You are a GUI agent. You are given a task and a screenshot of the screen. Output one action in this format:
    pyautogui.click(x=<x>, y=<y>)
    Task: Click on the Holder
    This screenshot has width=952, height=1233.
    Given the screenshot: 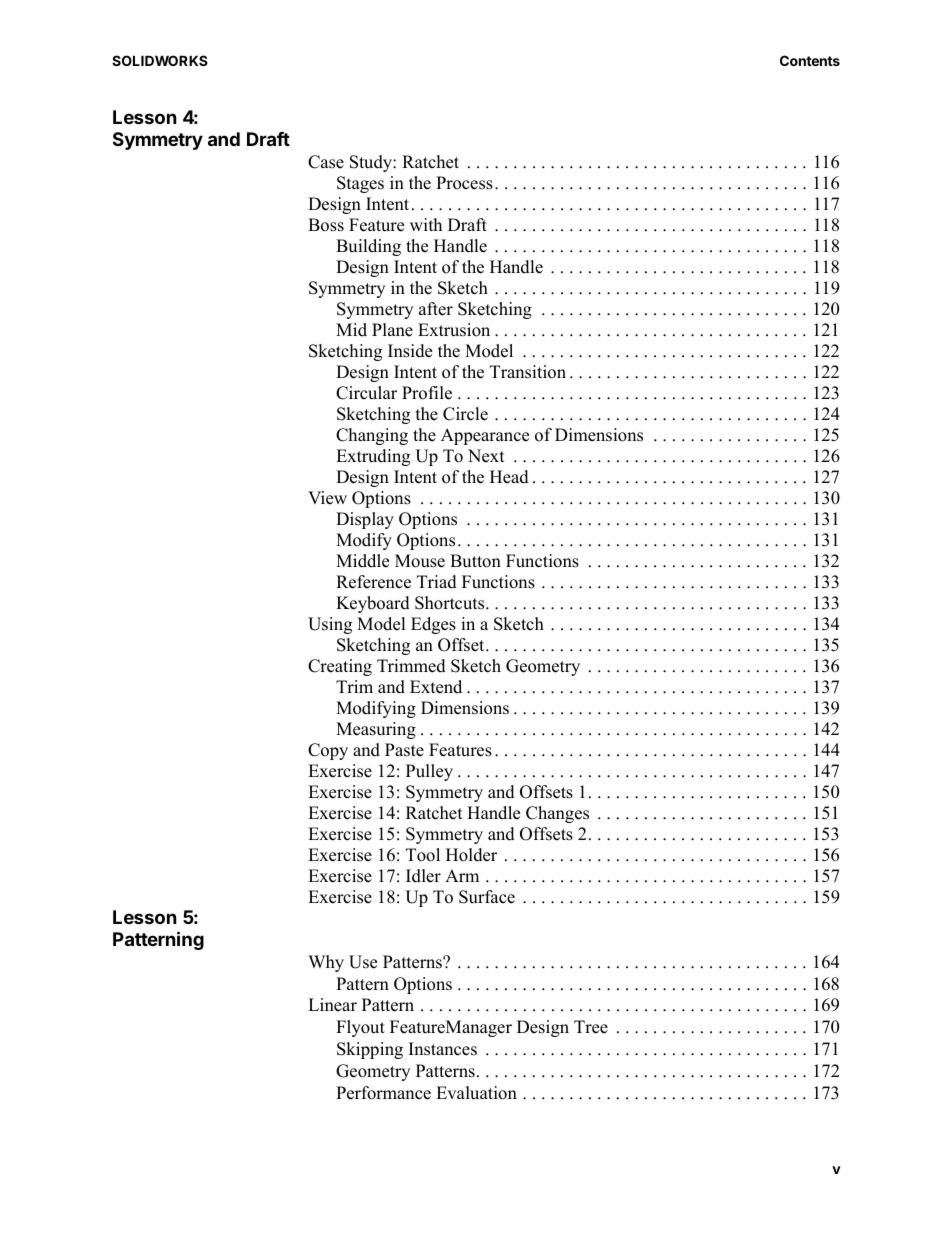 What is the action you would take?
    pyautogui.click(x=471, y=855)
